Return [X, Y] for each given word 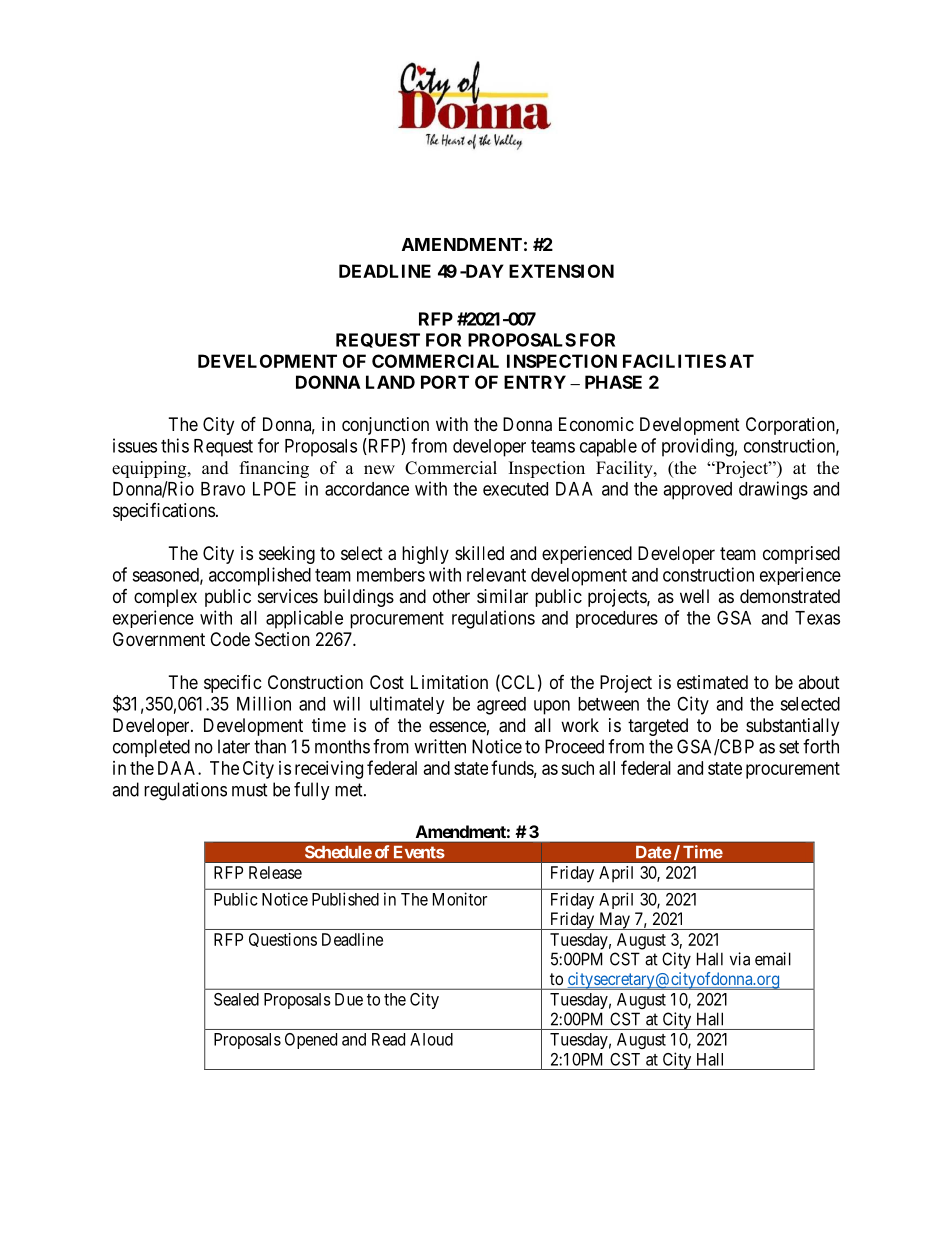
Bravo [223, 489]
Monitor [460, 899]
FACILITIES [674, 361]
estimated [712, 682]
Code [230, 639]
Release [275, 872]
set [789, 747]
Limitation [449, 682]
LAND [390, 382]
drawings [773, 490]
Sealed [236, 999]
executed [515, 489]
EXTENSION [561, 271]
